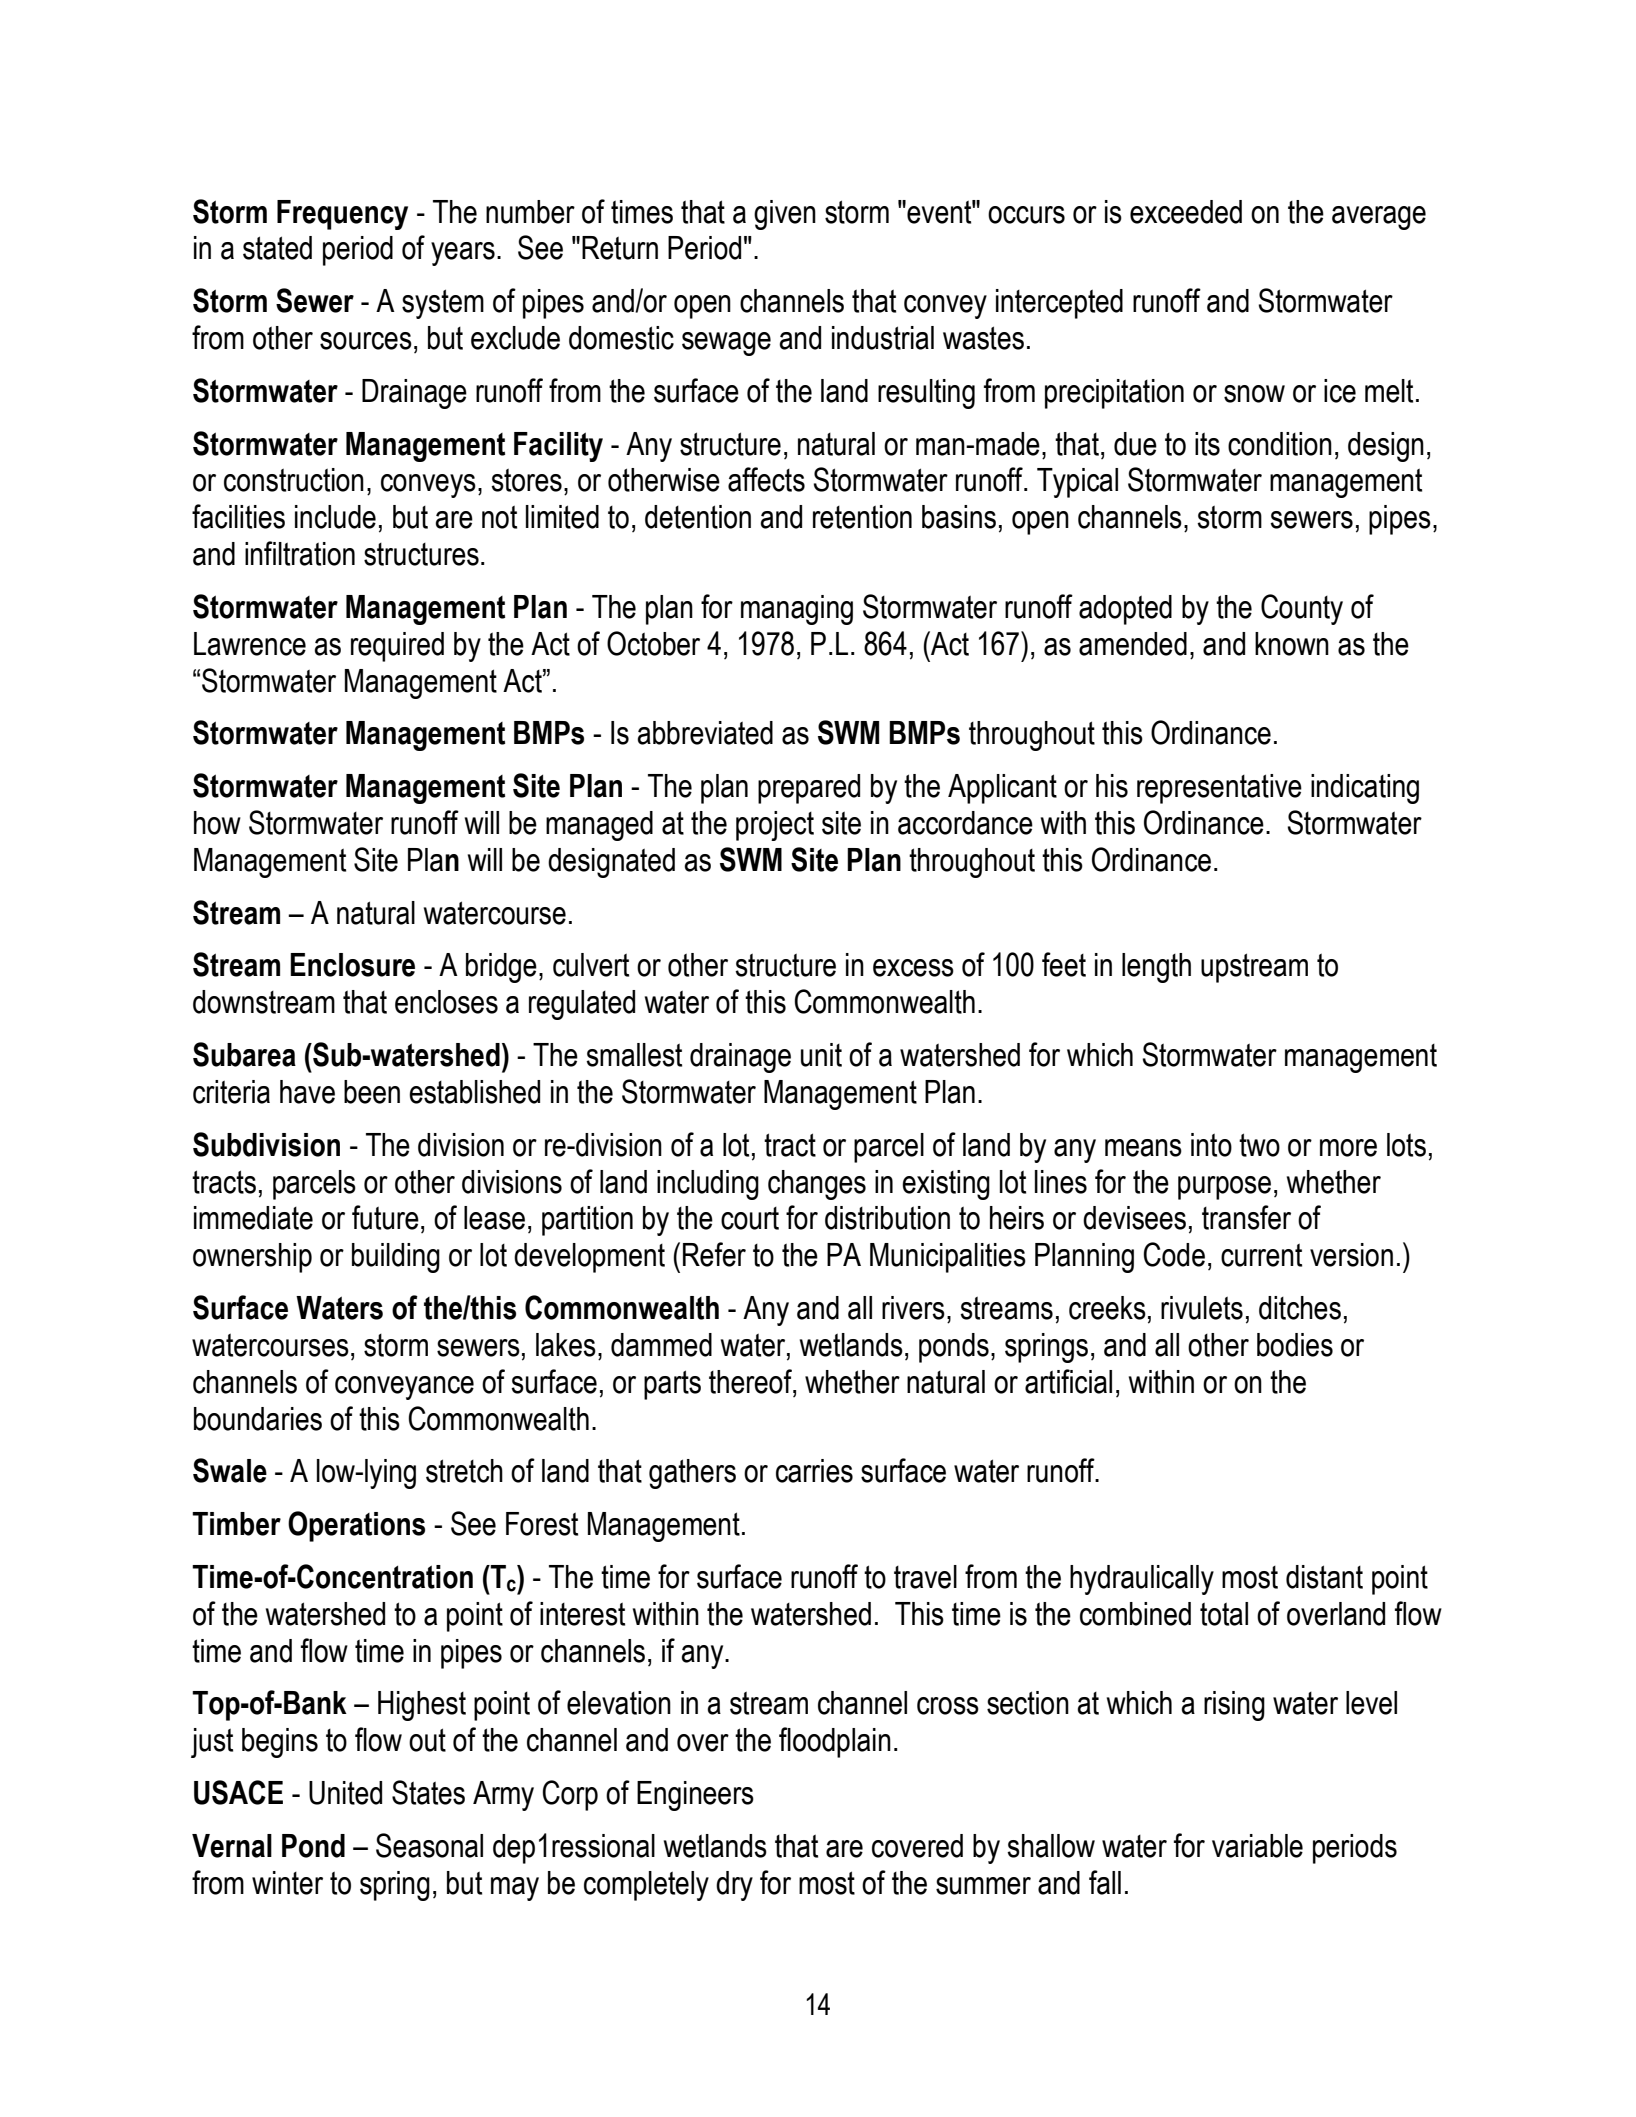  I want to click on Seasonal, so click(429, 1845).
